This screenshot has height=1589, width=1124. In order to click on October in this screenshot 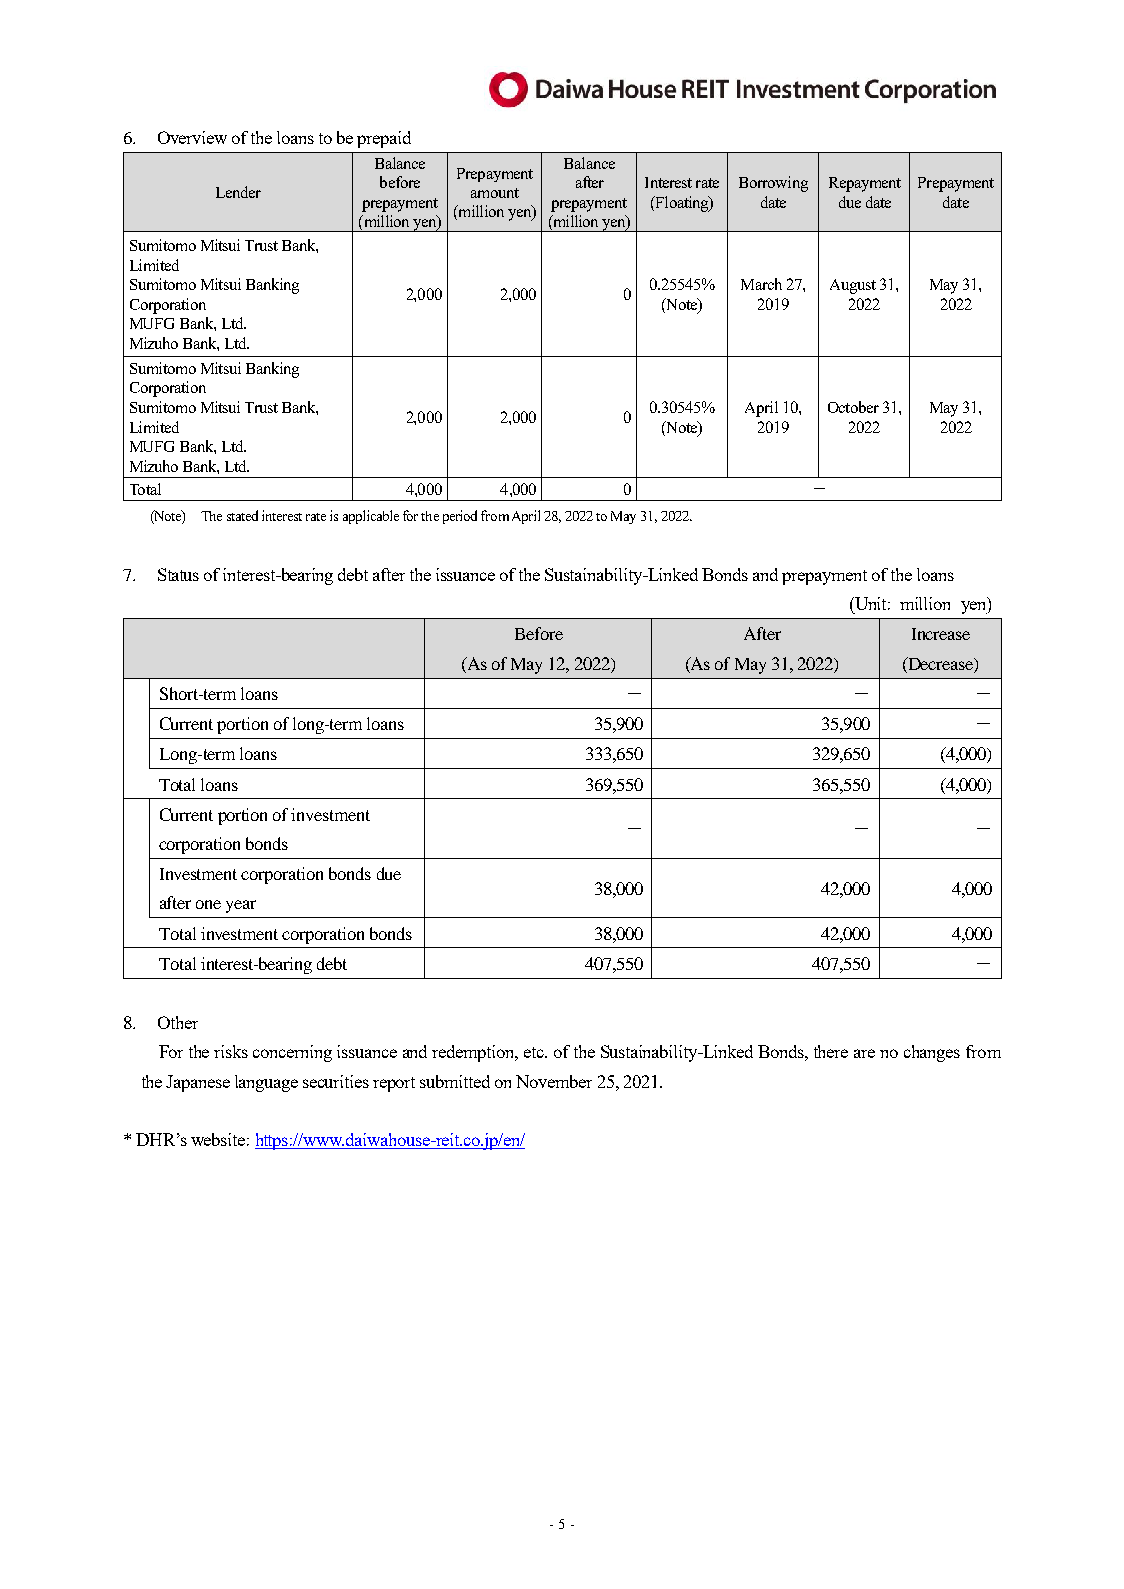, I will do `click(853, 407)`.
